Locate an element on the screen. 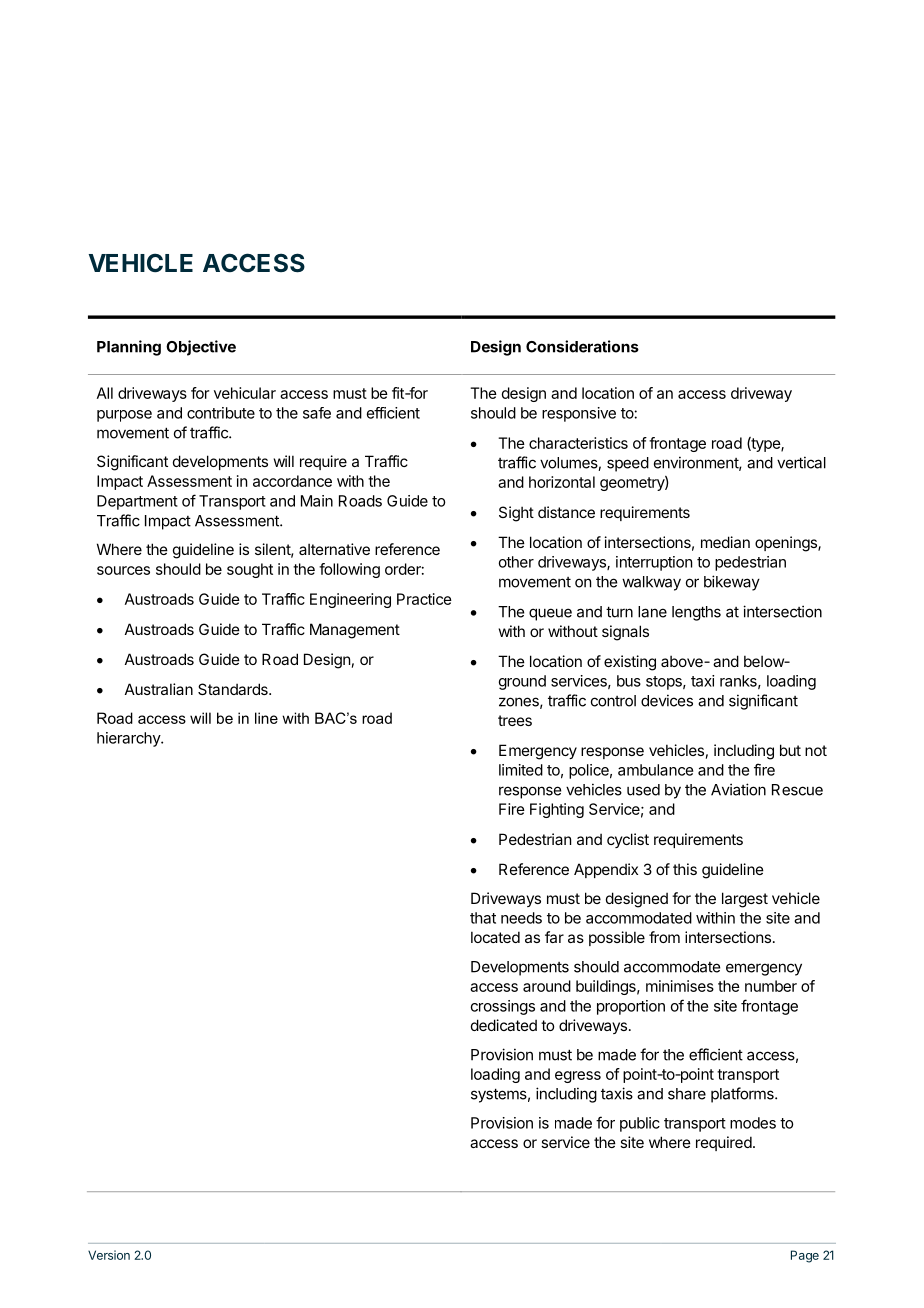  Considerations is located at coordinates (582, 346).
